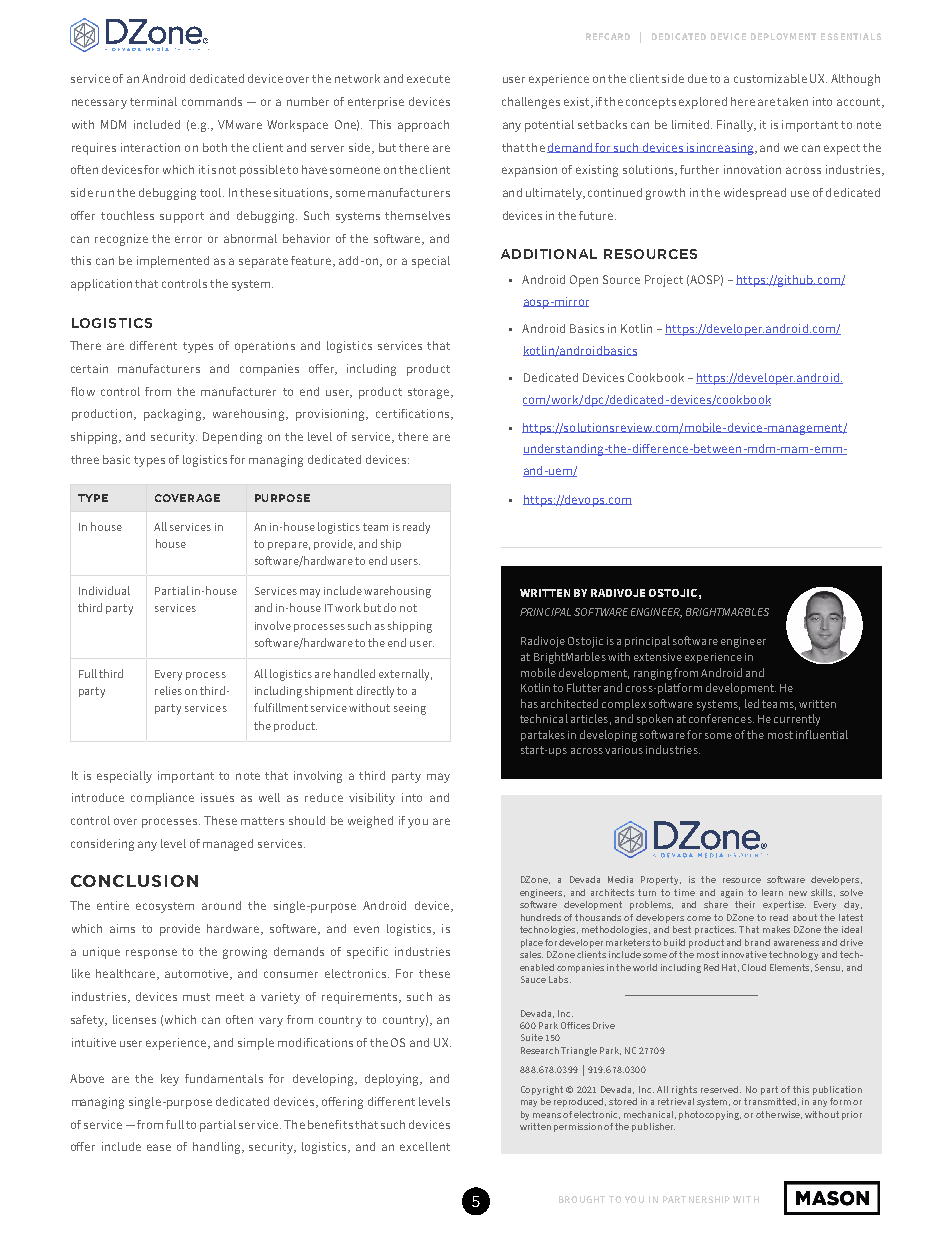  I want to click on has, so click(529, 703).
